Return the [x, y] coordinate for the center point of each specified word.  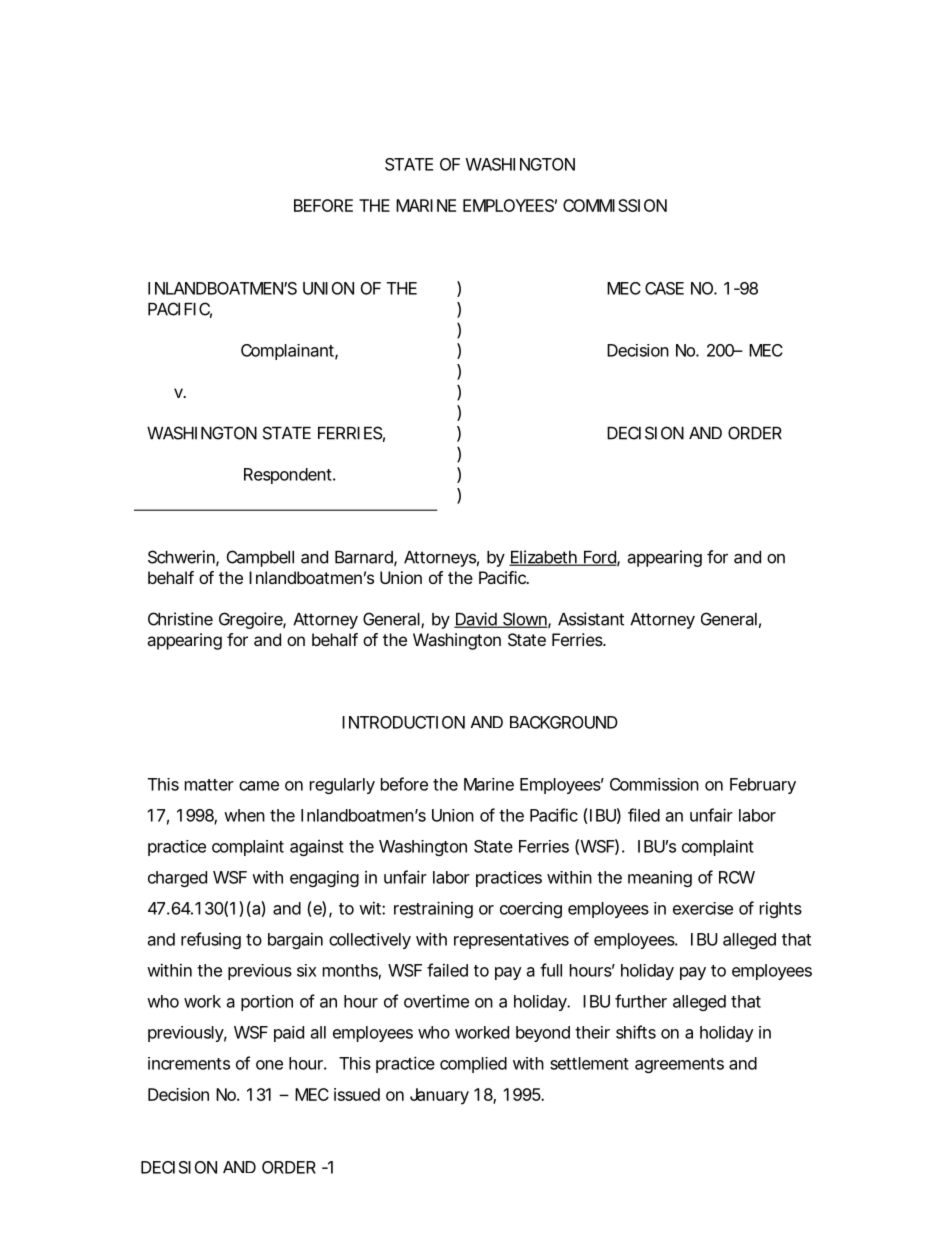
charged [177, 879]
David [476, 620]
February [763, 786]
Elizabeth [544, 558]
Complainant [289, 352]
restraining [433, 909]
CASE [664, 288]
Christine [180, 619]
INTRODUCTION [403, 722]
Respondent [289, 476]
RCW [737, 877]
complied [473, 1065]
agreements [679, 1065]
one [269, 1065]
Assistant [591, 619]
